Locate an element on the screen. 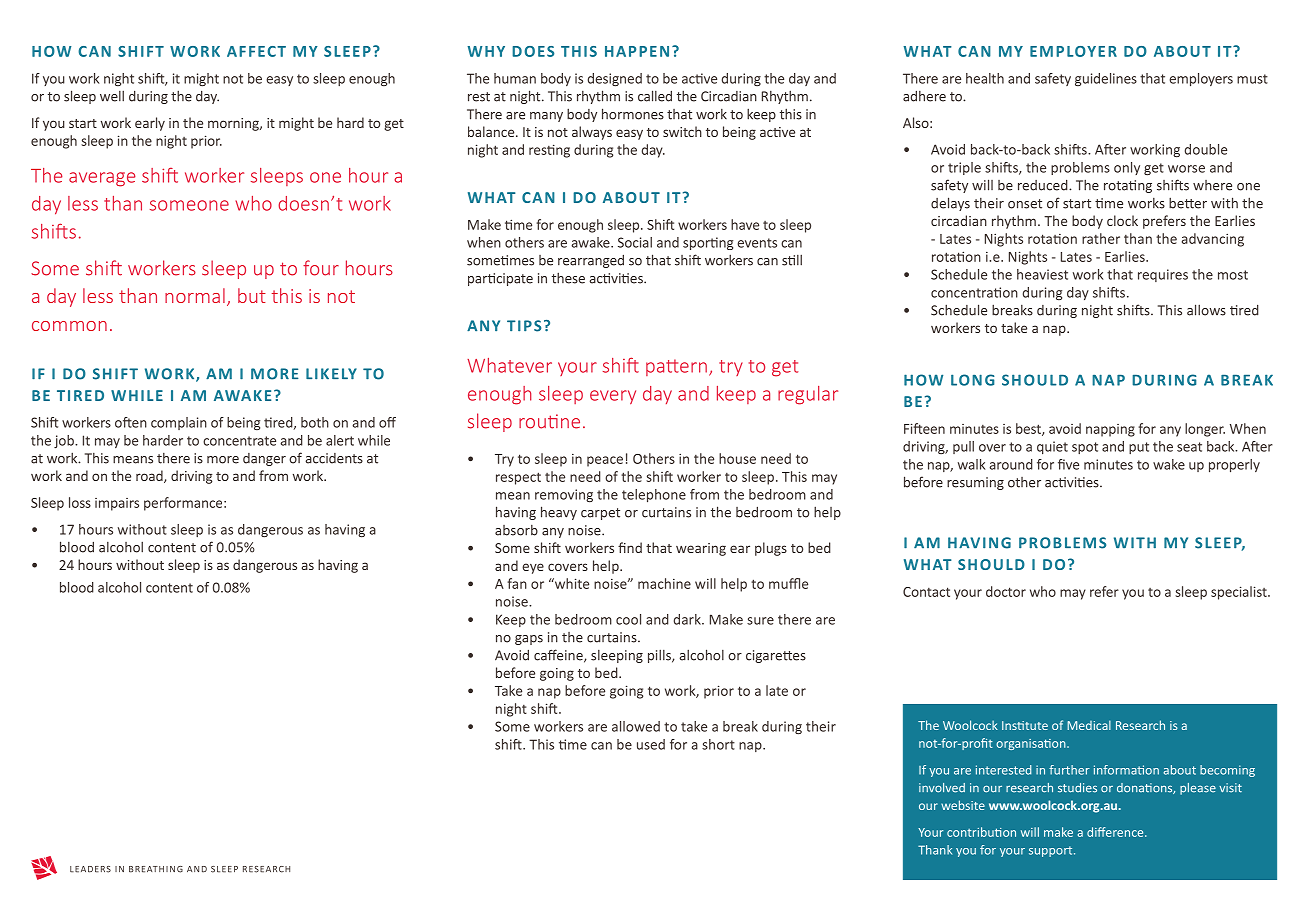 This screenshot has height=924, width=1308. AFFECT is located at coordinates (256, 51).
